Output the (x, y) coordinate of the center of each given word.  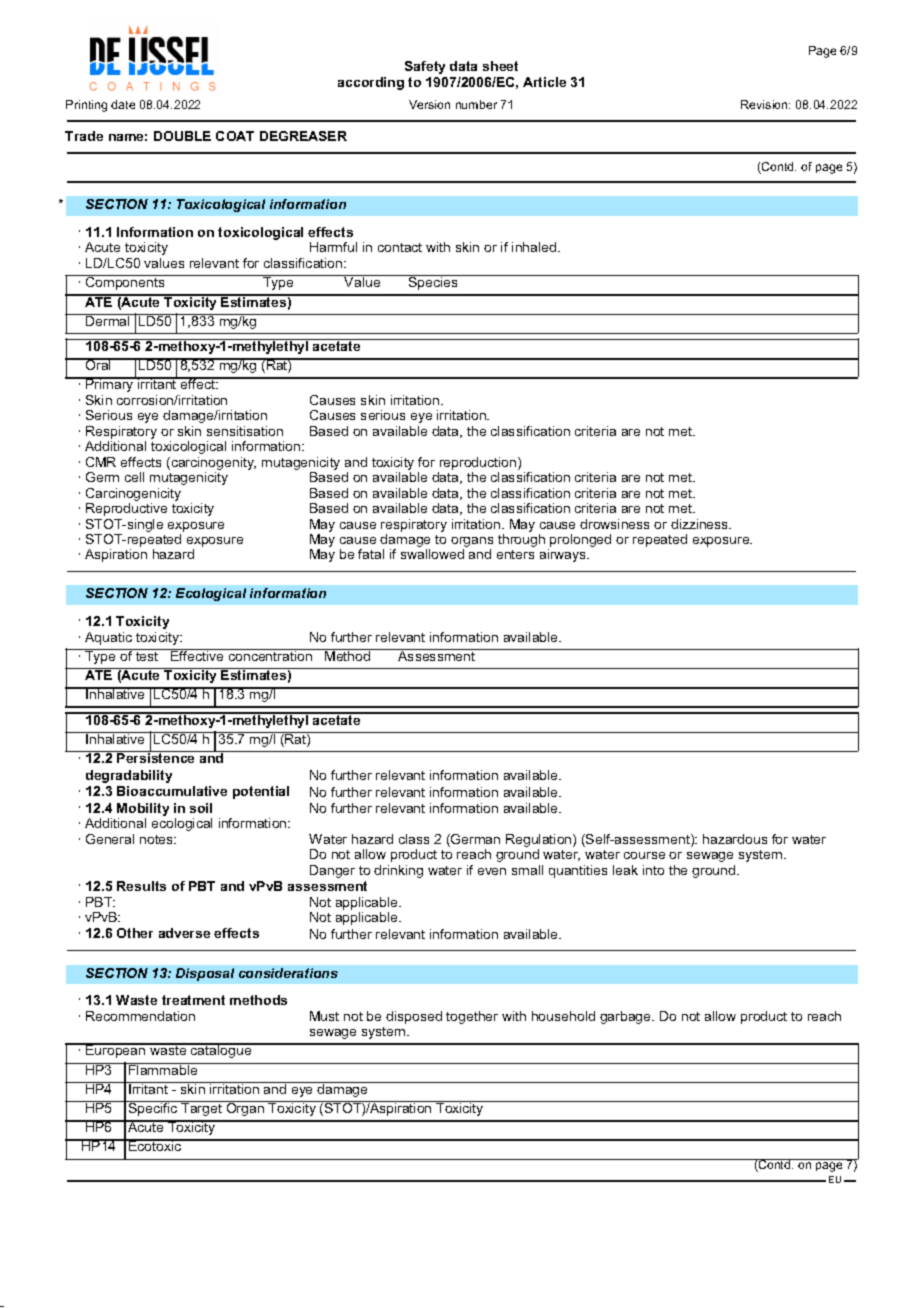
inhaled (535, 247)
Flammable (163, 1069)
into (653, 870)
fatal (371, 554)
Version (429, 104)
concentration (270, 655)
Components (125, 282)
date (123, 104)
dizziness (701, 524)
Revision (765, 104)
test (147, 655)
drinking (398, 871)
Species (433, 282)
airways (564, 555)
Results (141, 886)
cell (134, 477)
